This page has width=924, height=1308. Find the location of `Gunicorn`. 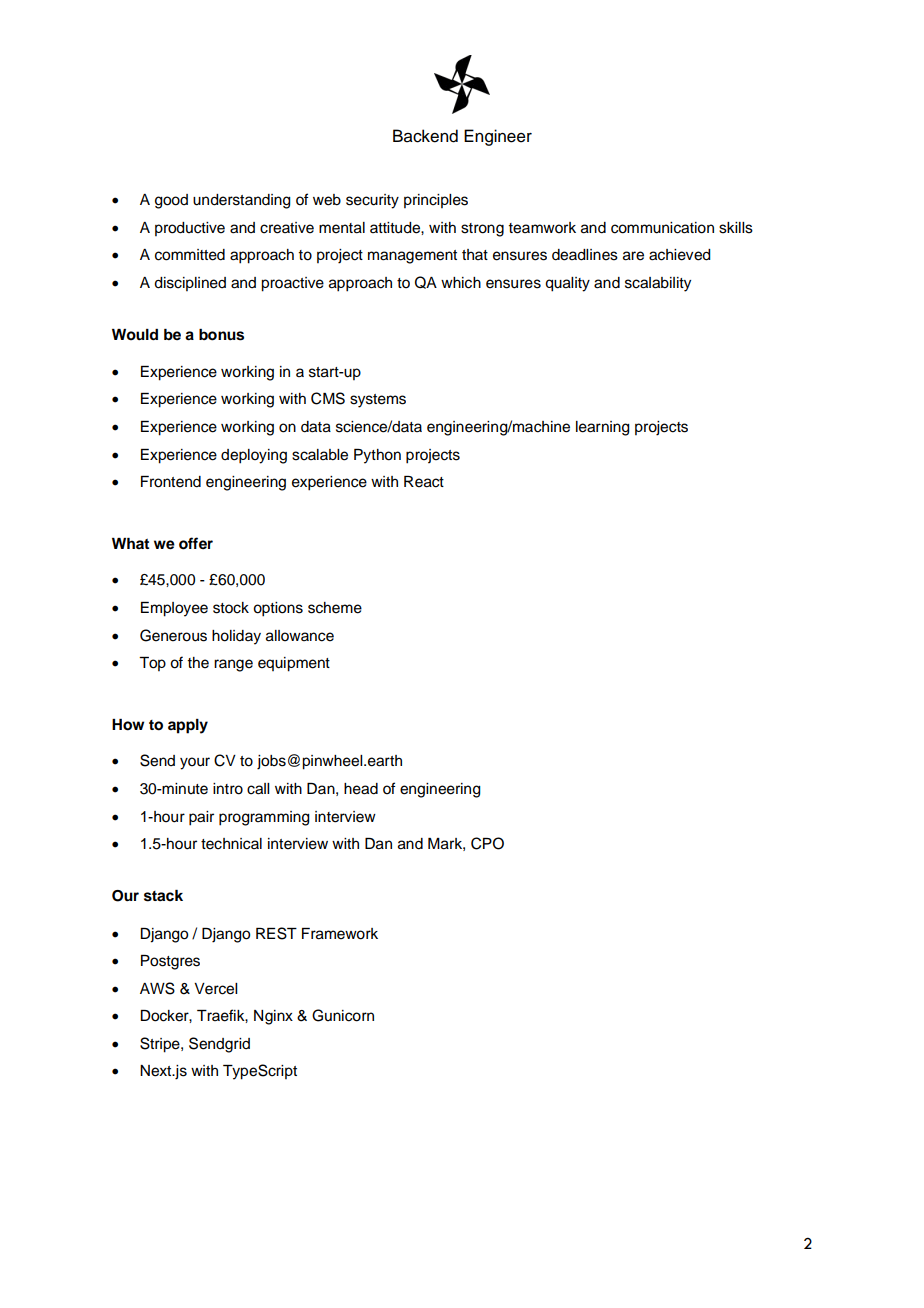

Gunicorn is located at coordinates (343, 1015).
